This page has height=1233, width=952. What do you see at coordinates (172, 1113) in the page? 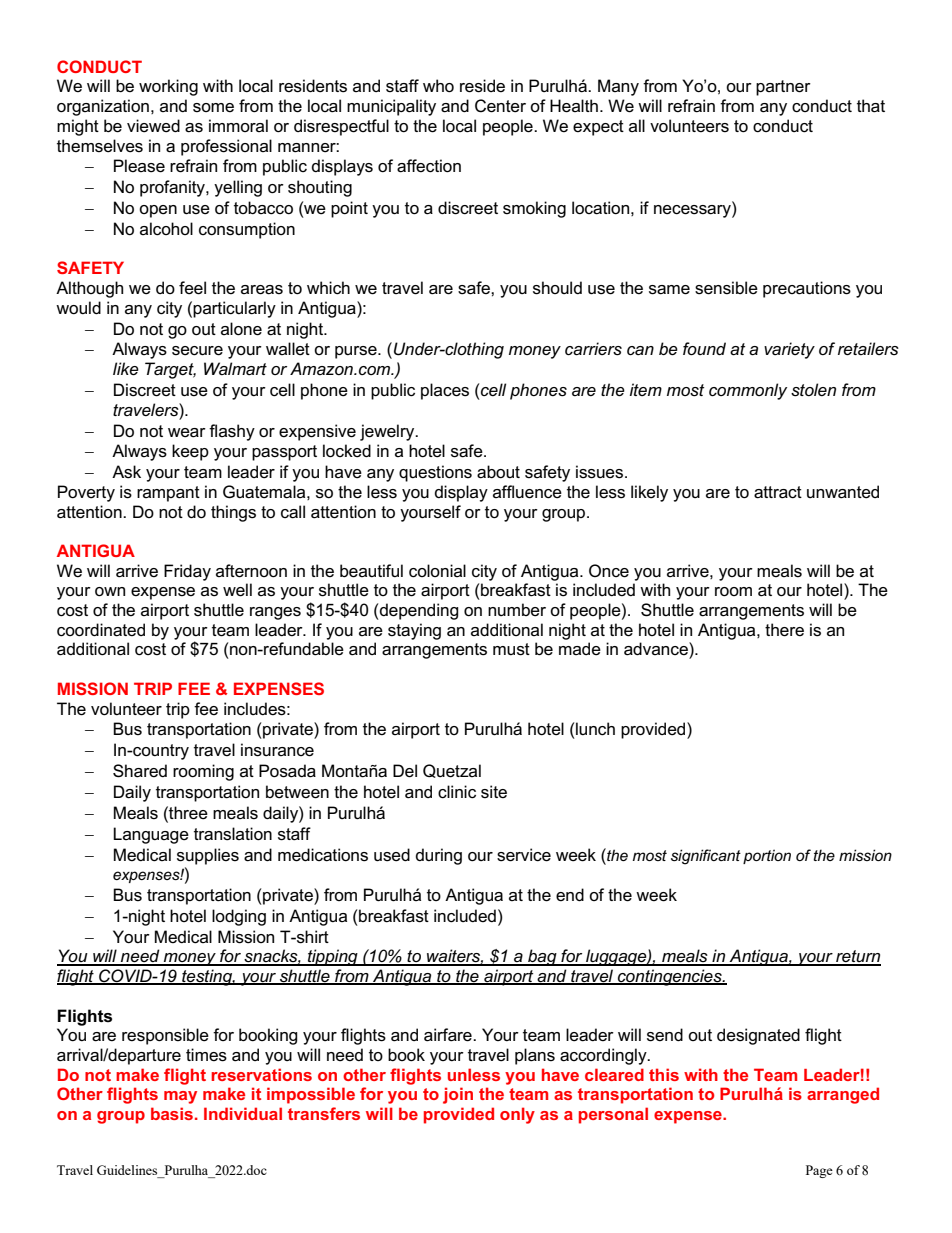
I see `basis` at bounding box center [172, 1113].
